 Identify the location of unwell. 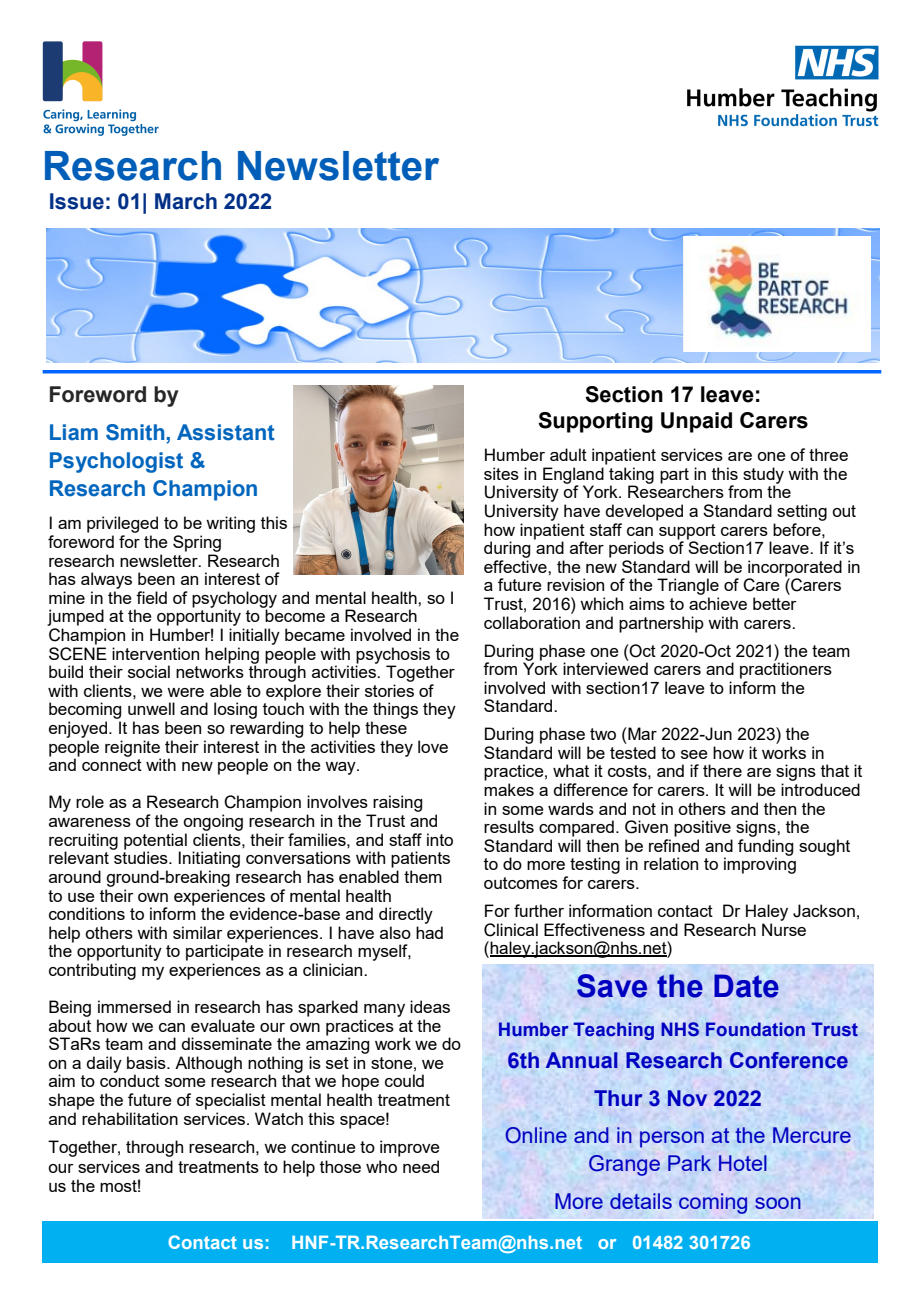
(151, 708).
